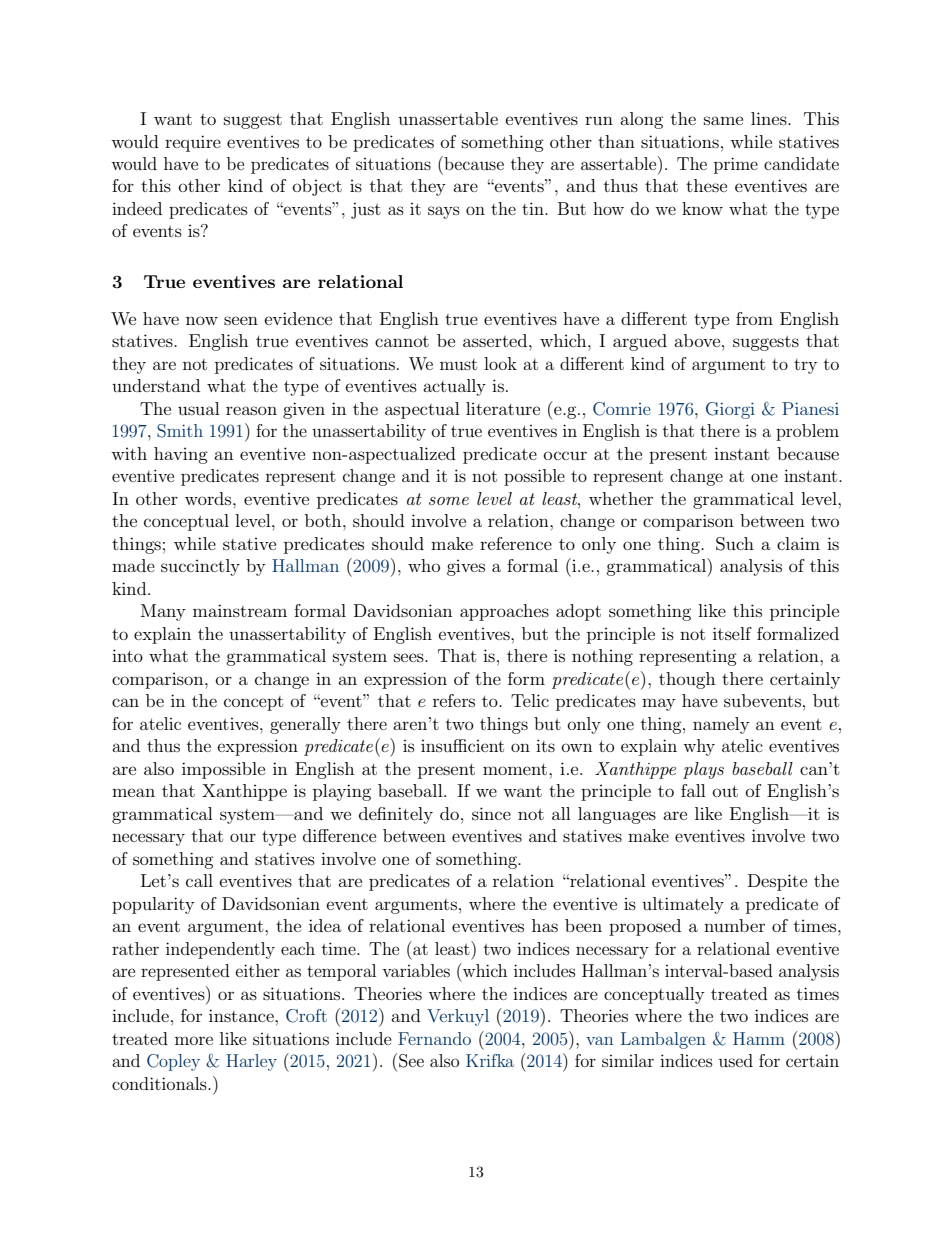 This screenshot has height=1233, width=952. Describe the element at coordinates (732, 633) in the screenshot. I see `itself` at that location.
